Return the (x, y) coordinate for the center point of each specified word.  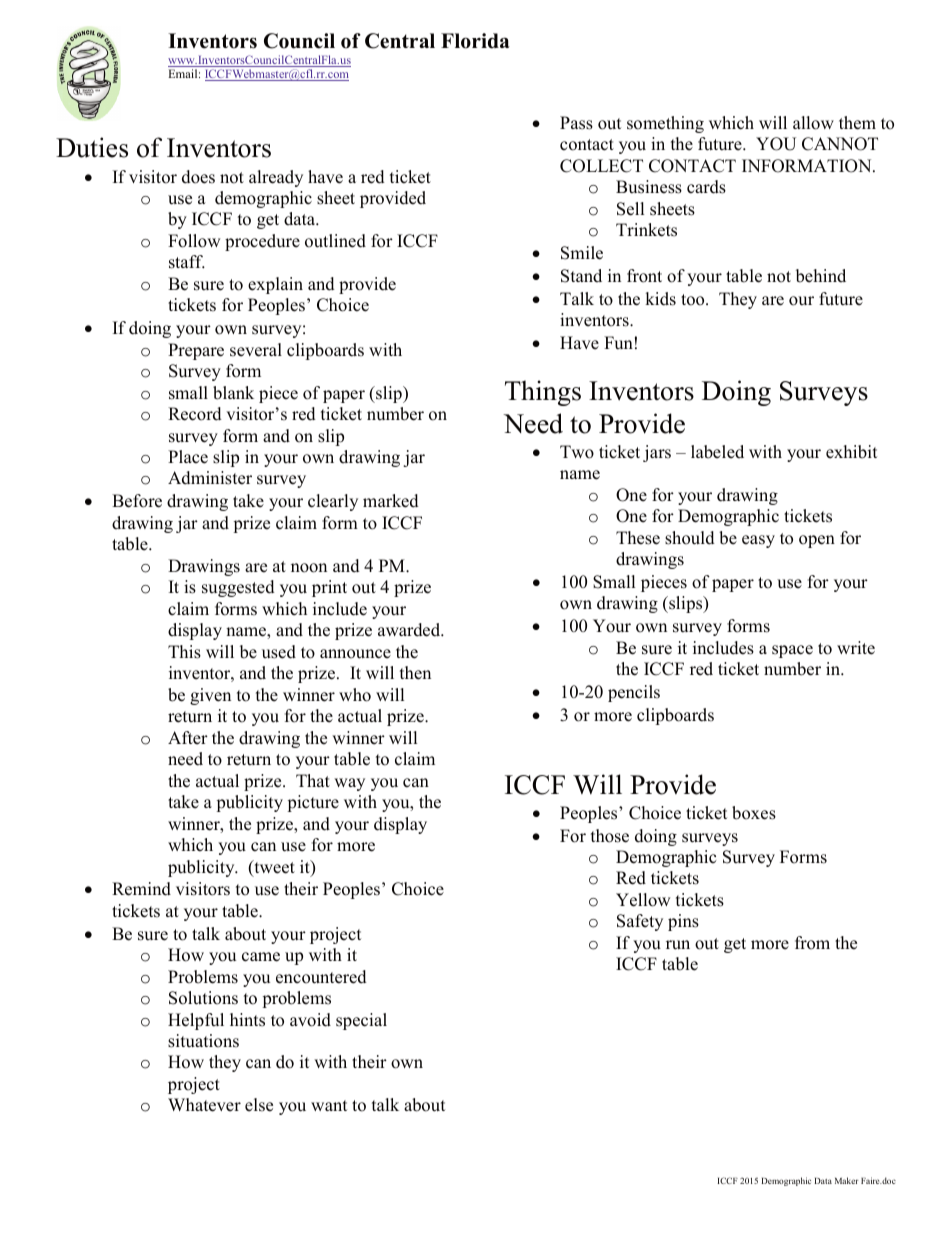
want (329, 1105)
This (184, 652)
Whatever (204, 1105)
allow (813, 123)
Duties (92, 147)
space (792, 651)
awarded (410, 630)
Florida (475, 41)
